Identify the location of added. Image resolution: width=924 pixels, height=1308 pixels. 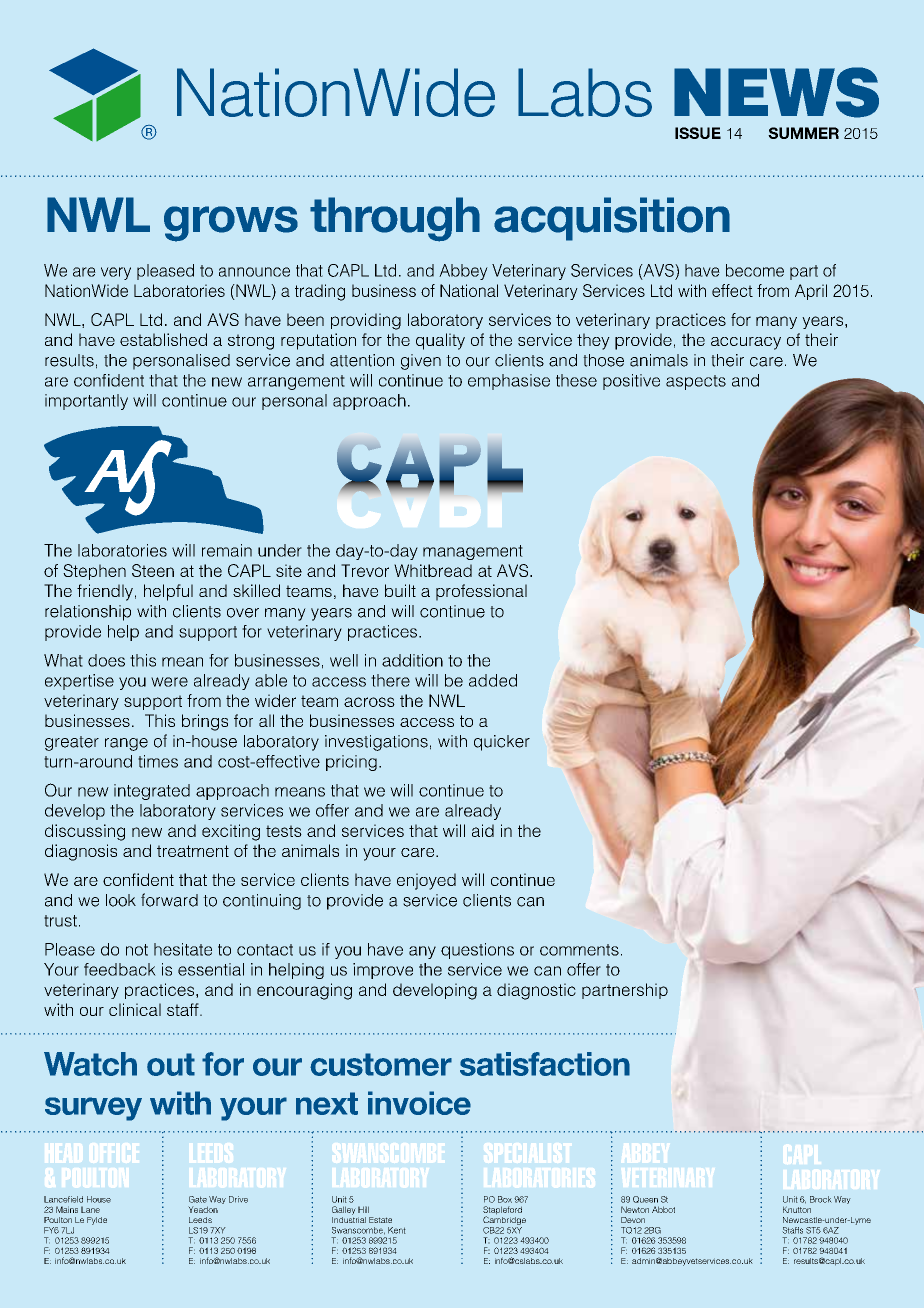
(493, 680).
